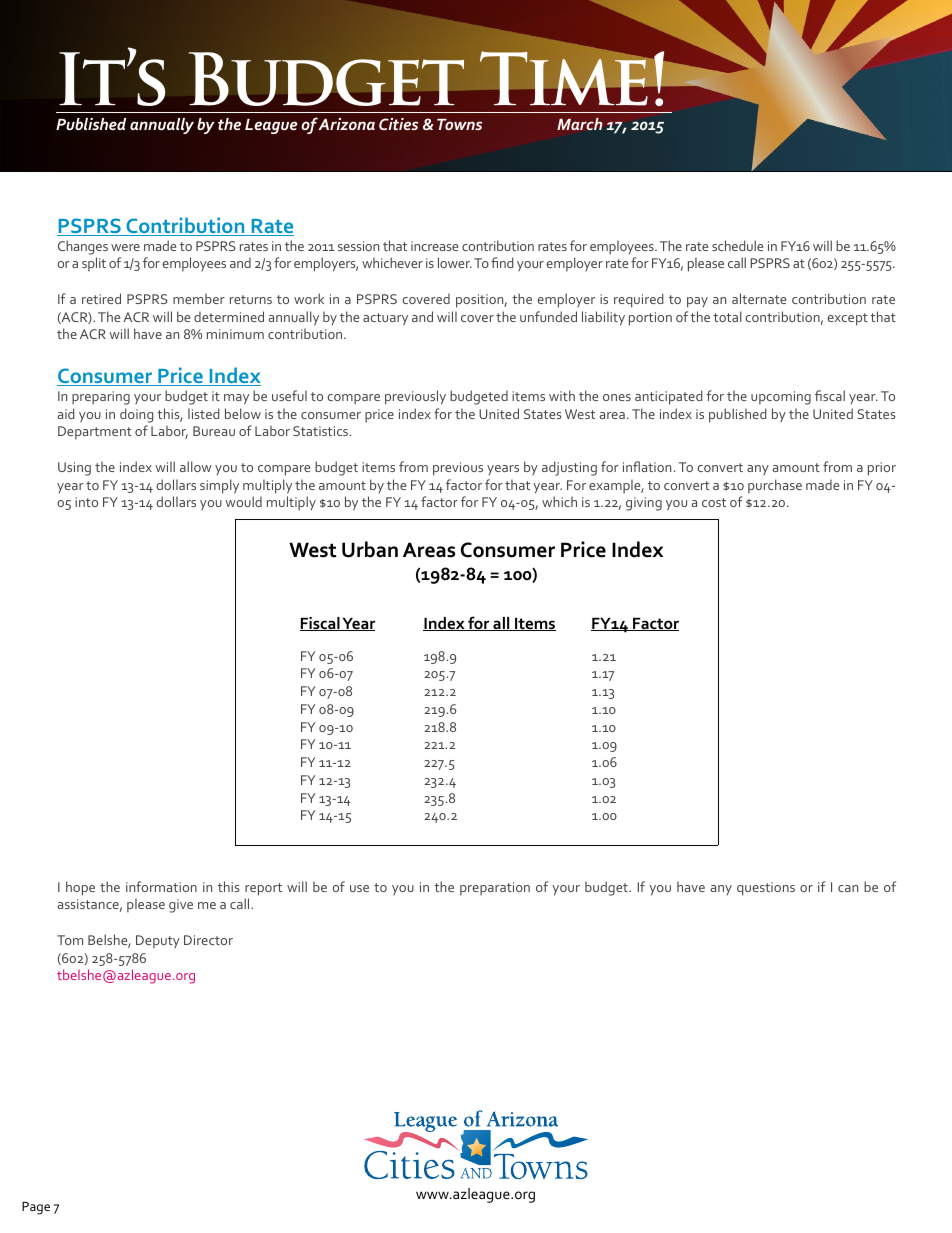  What do you see at coordinates (775, 486) in the page?
I see `purchase` at bounding box center [775, 486].
